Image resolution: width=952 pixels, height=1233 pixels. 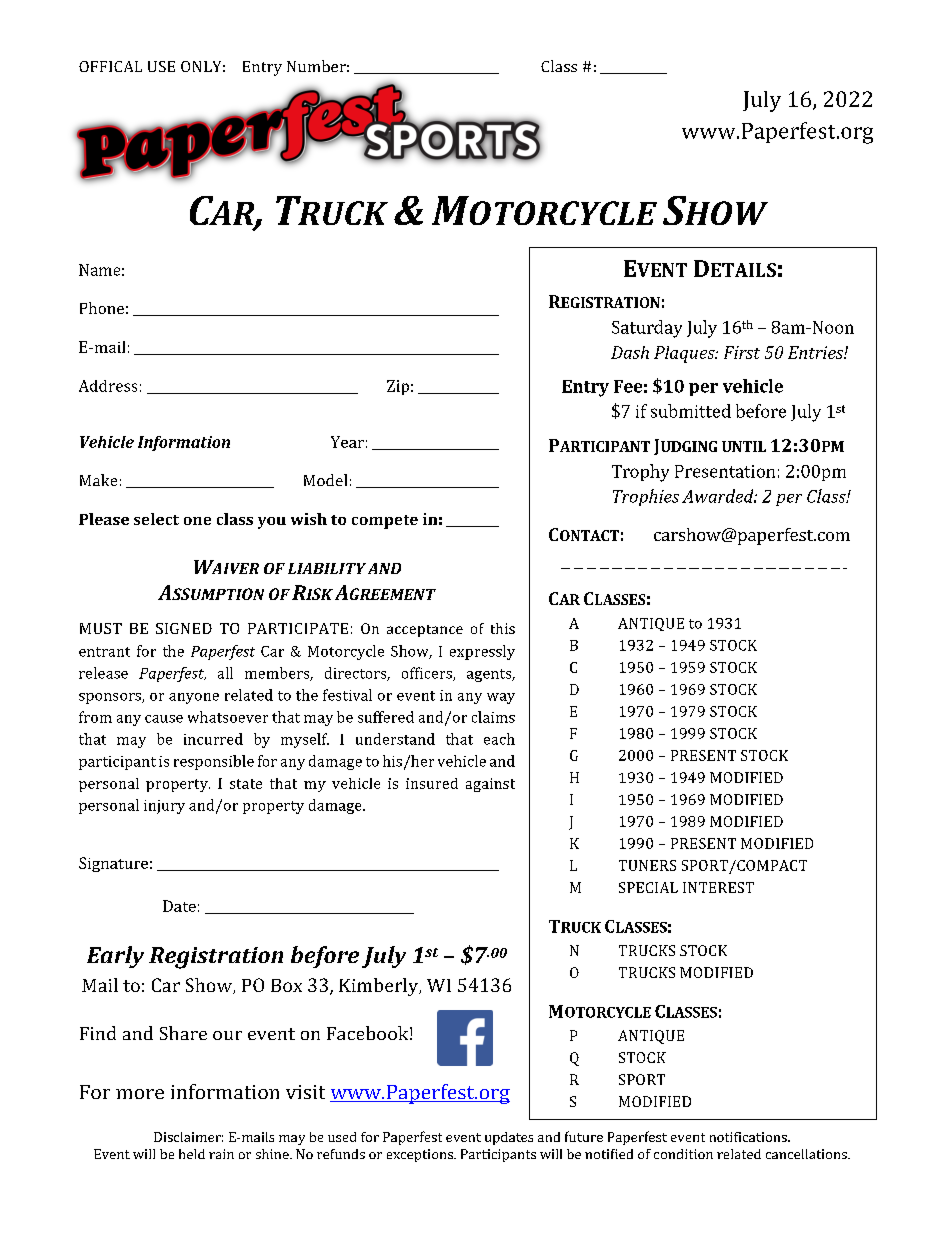 I want to click on First, so click(x=742, y=352).
